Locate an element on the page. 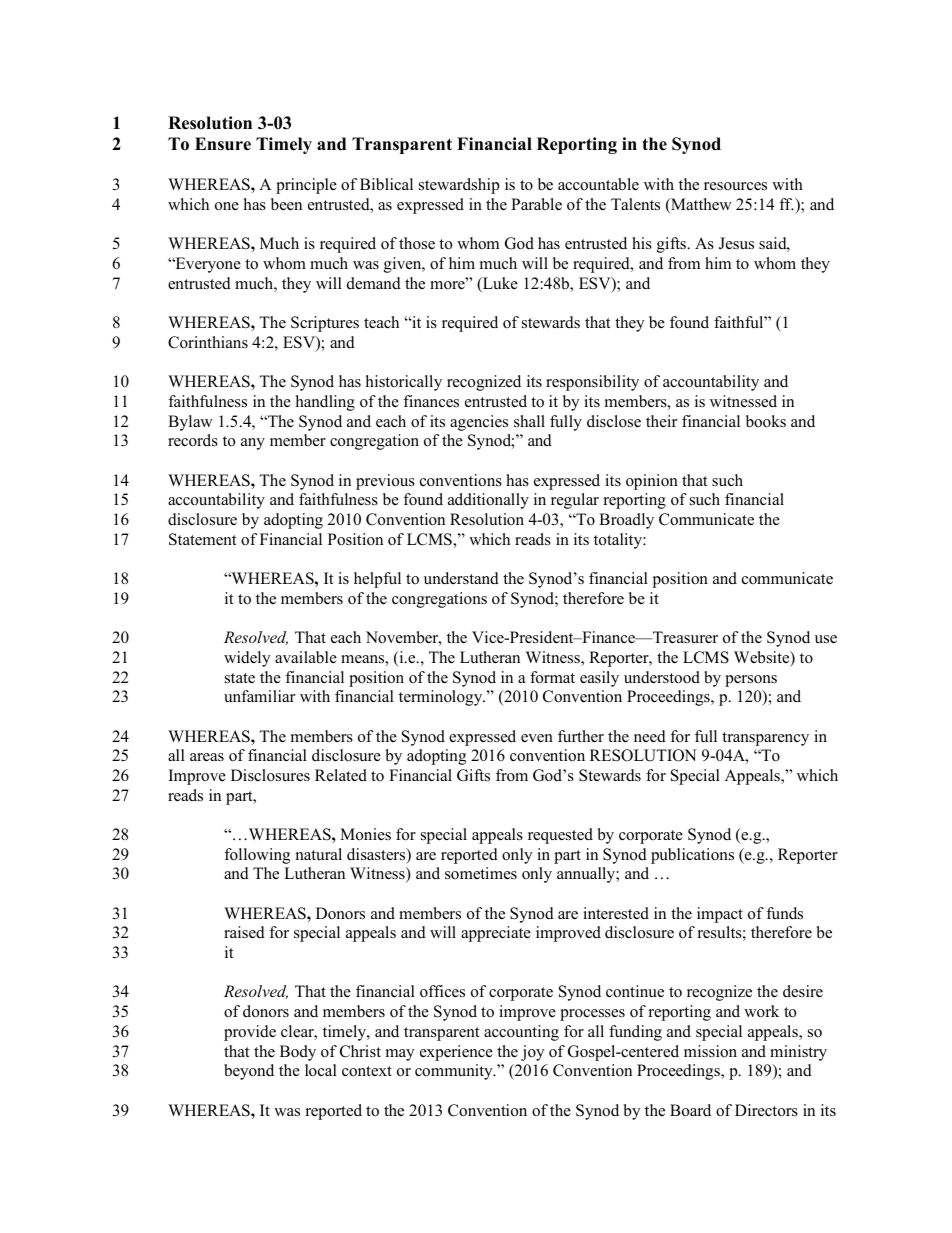 This document has height=1233, width=952. transparency is located at coordinates (765, 739).
